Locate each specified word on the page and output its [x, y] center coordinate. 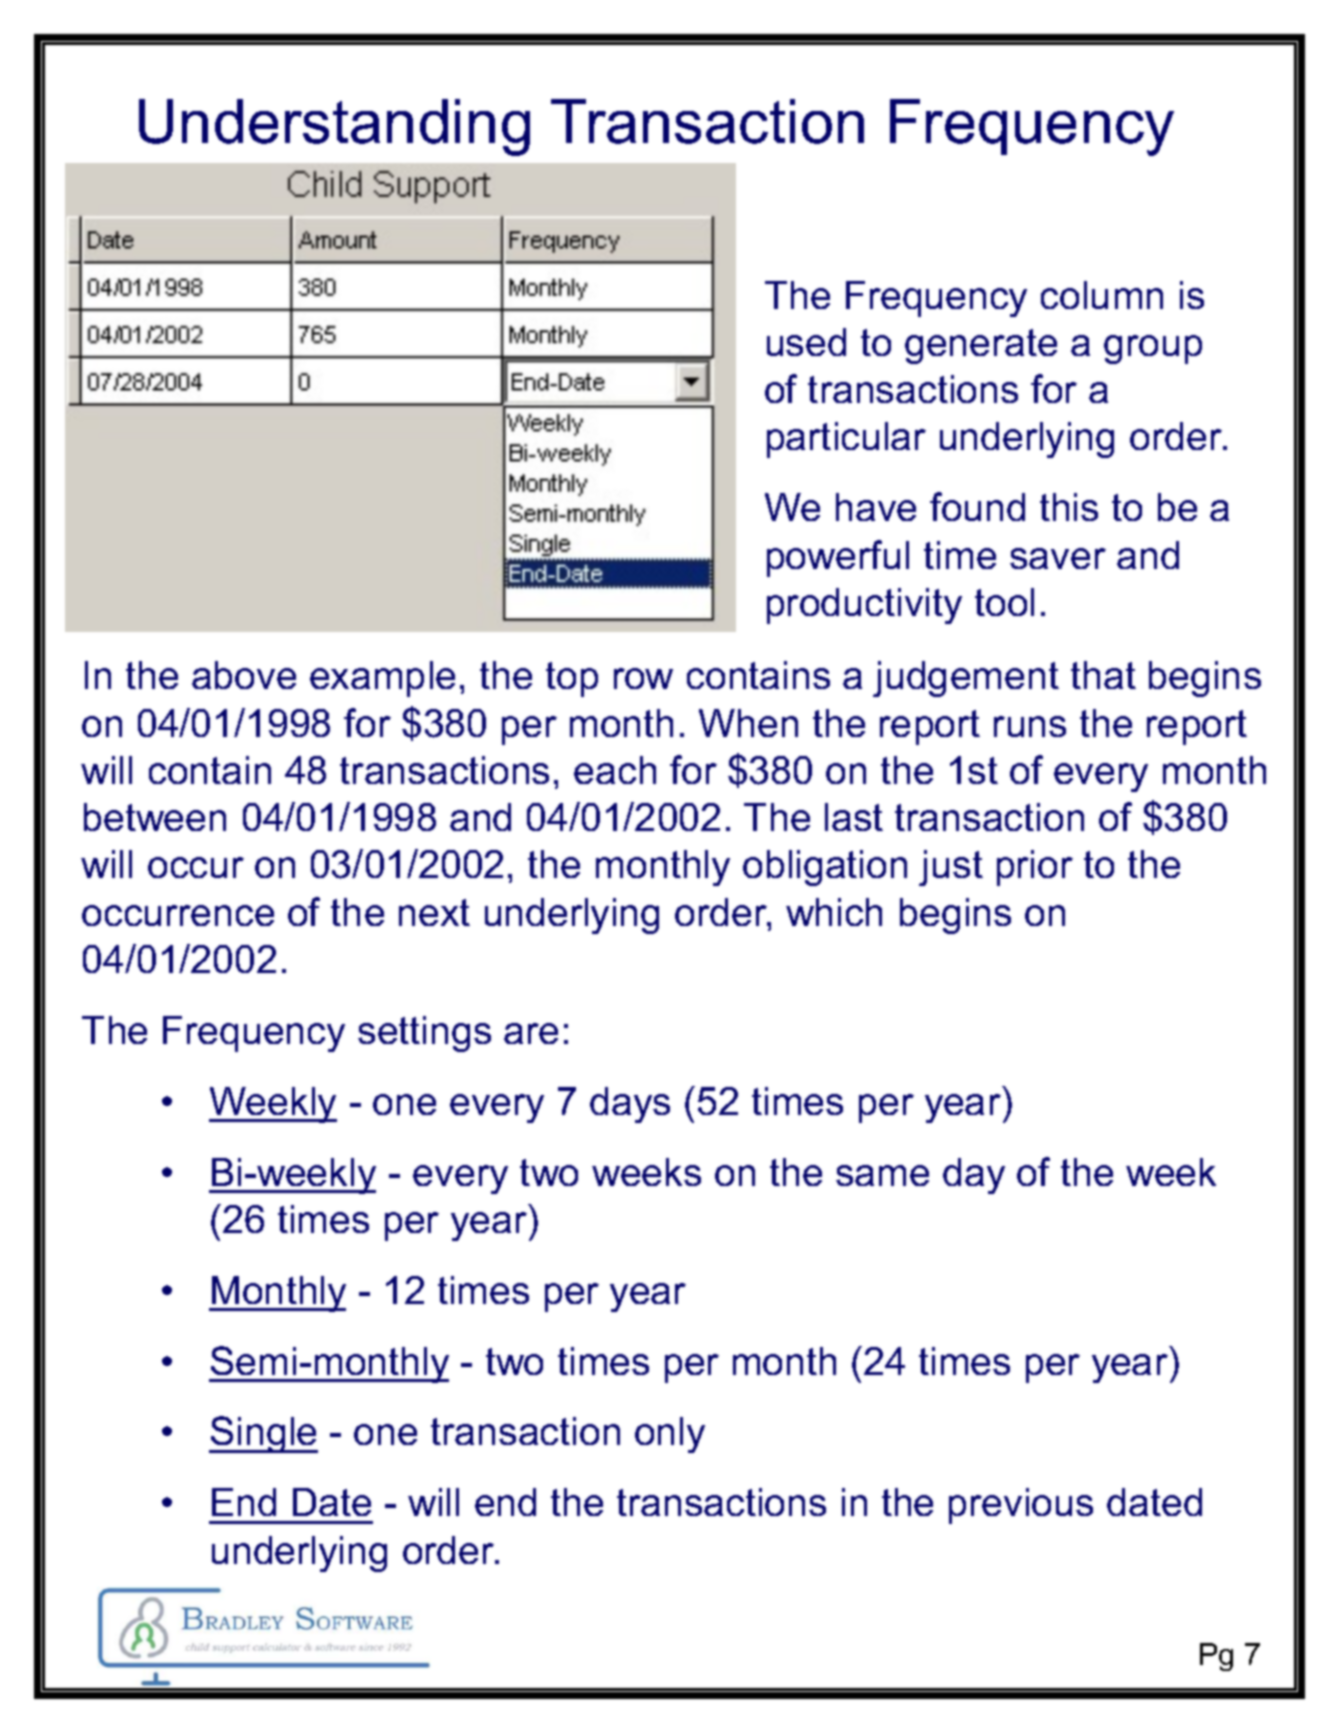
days [630, 1105]
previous [1021, 1506]
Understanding [334, 127]
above [244, 675]
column [1102, 295]
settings [424, 1034]
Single [263, 1434]
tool [1004, 602]
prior [1035, 868]
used [806, 342]
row [643, 678]
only [670, 1435]
